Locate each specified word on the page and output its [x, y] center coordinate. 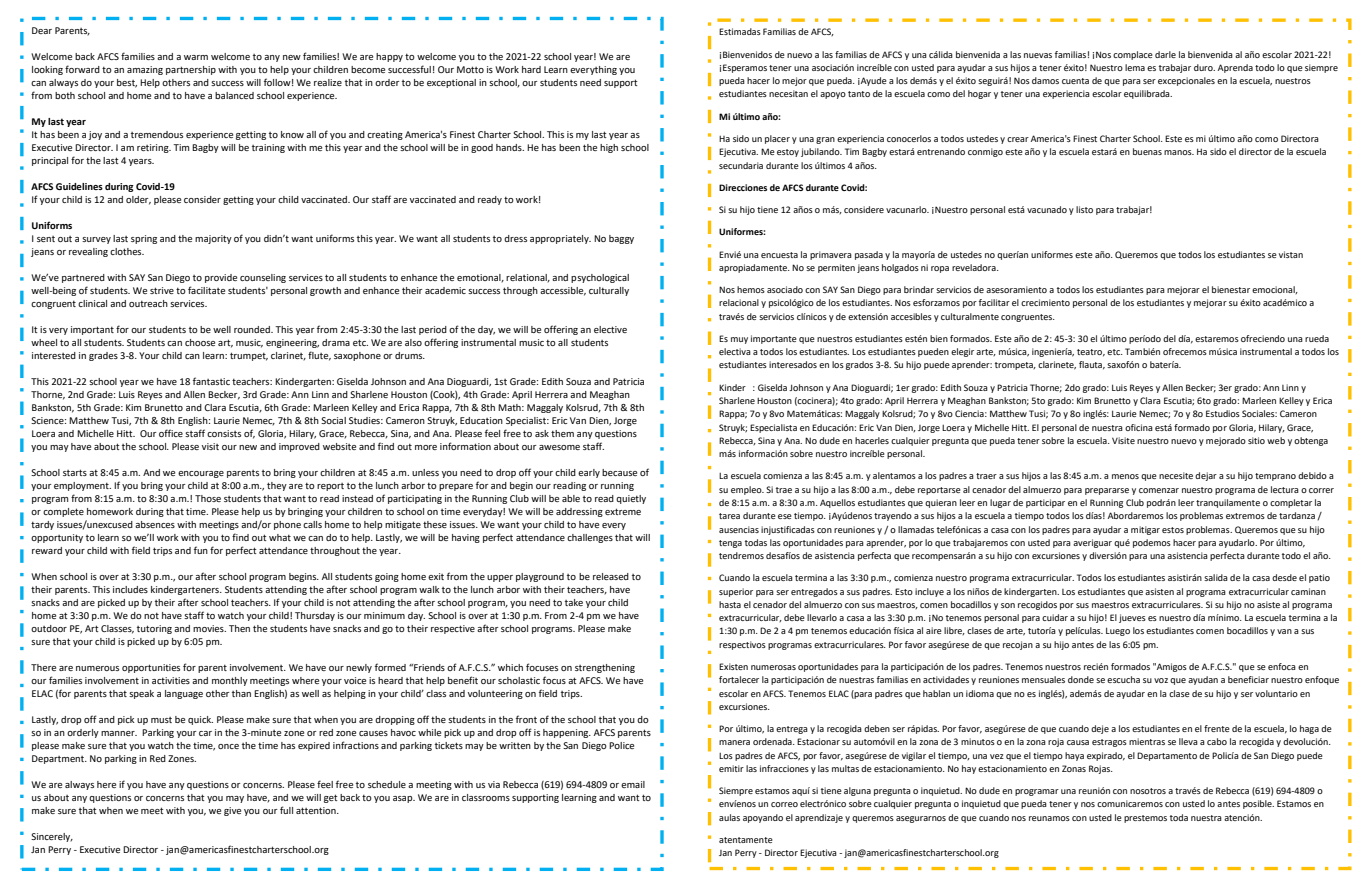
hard [531, 69]
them [562, 433]
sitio [1256, 440]
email [633, 784]
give [232, 811]
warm [196, 57]
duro [1204, 67]
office [171, 433]
